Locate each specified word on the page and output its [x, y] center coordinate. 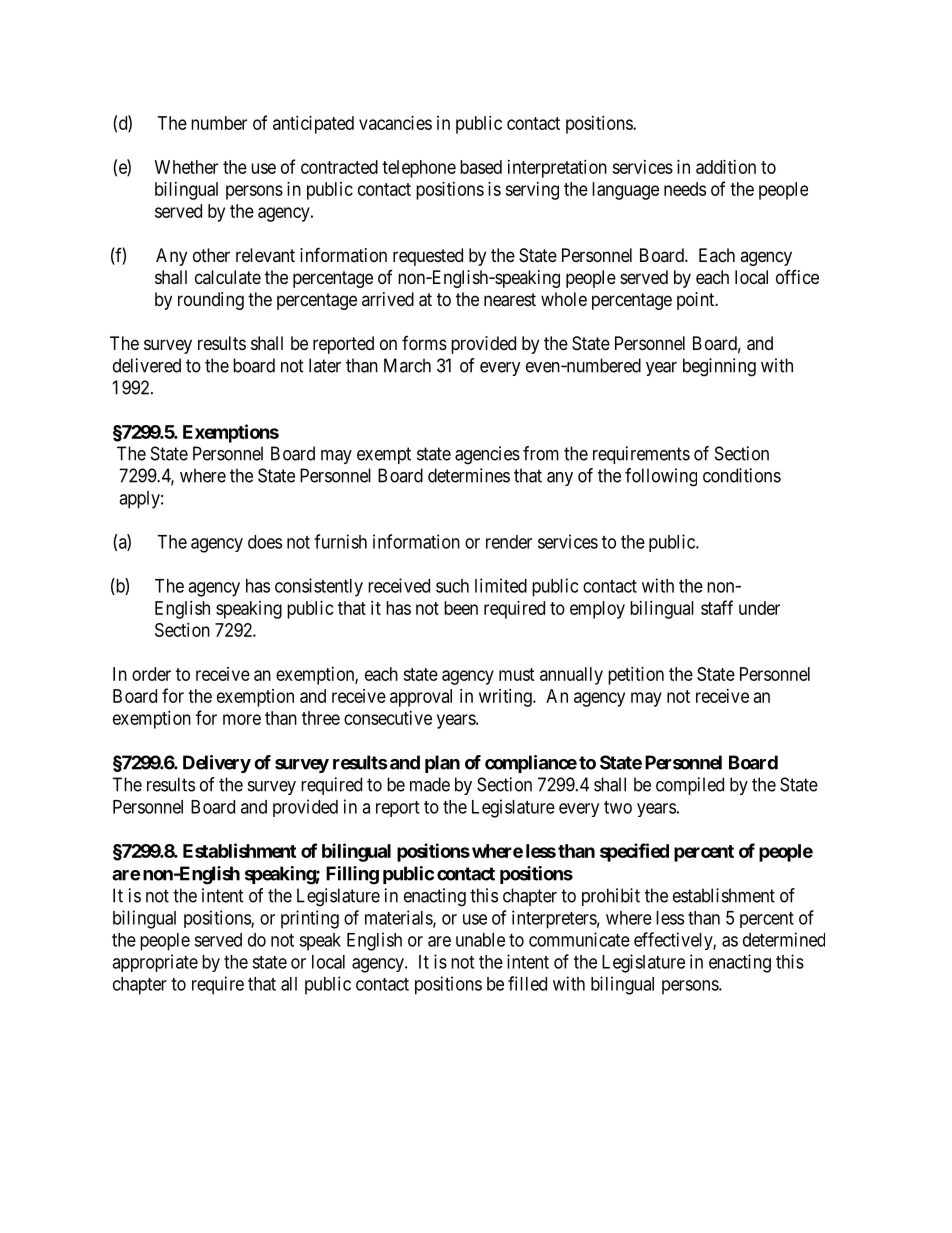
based [481, 167]
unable [480, 940]
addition [726, 167]
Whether [186, 167]
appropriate [155, 963]
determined [784, 939]
